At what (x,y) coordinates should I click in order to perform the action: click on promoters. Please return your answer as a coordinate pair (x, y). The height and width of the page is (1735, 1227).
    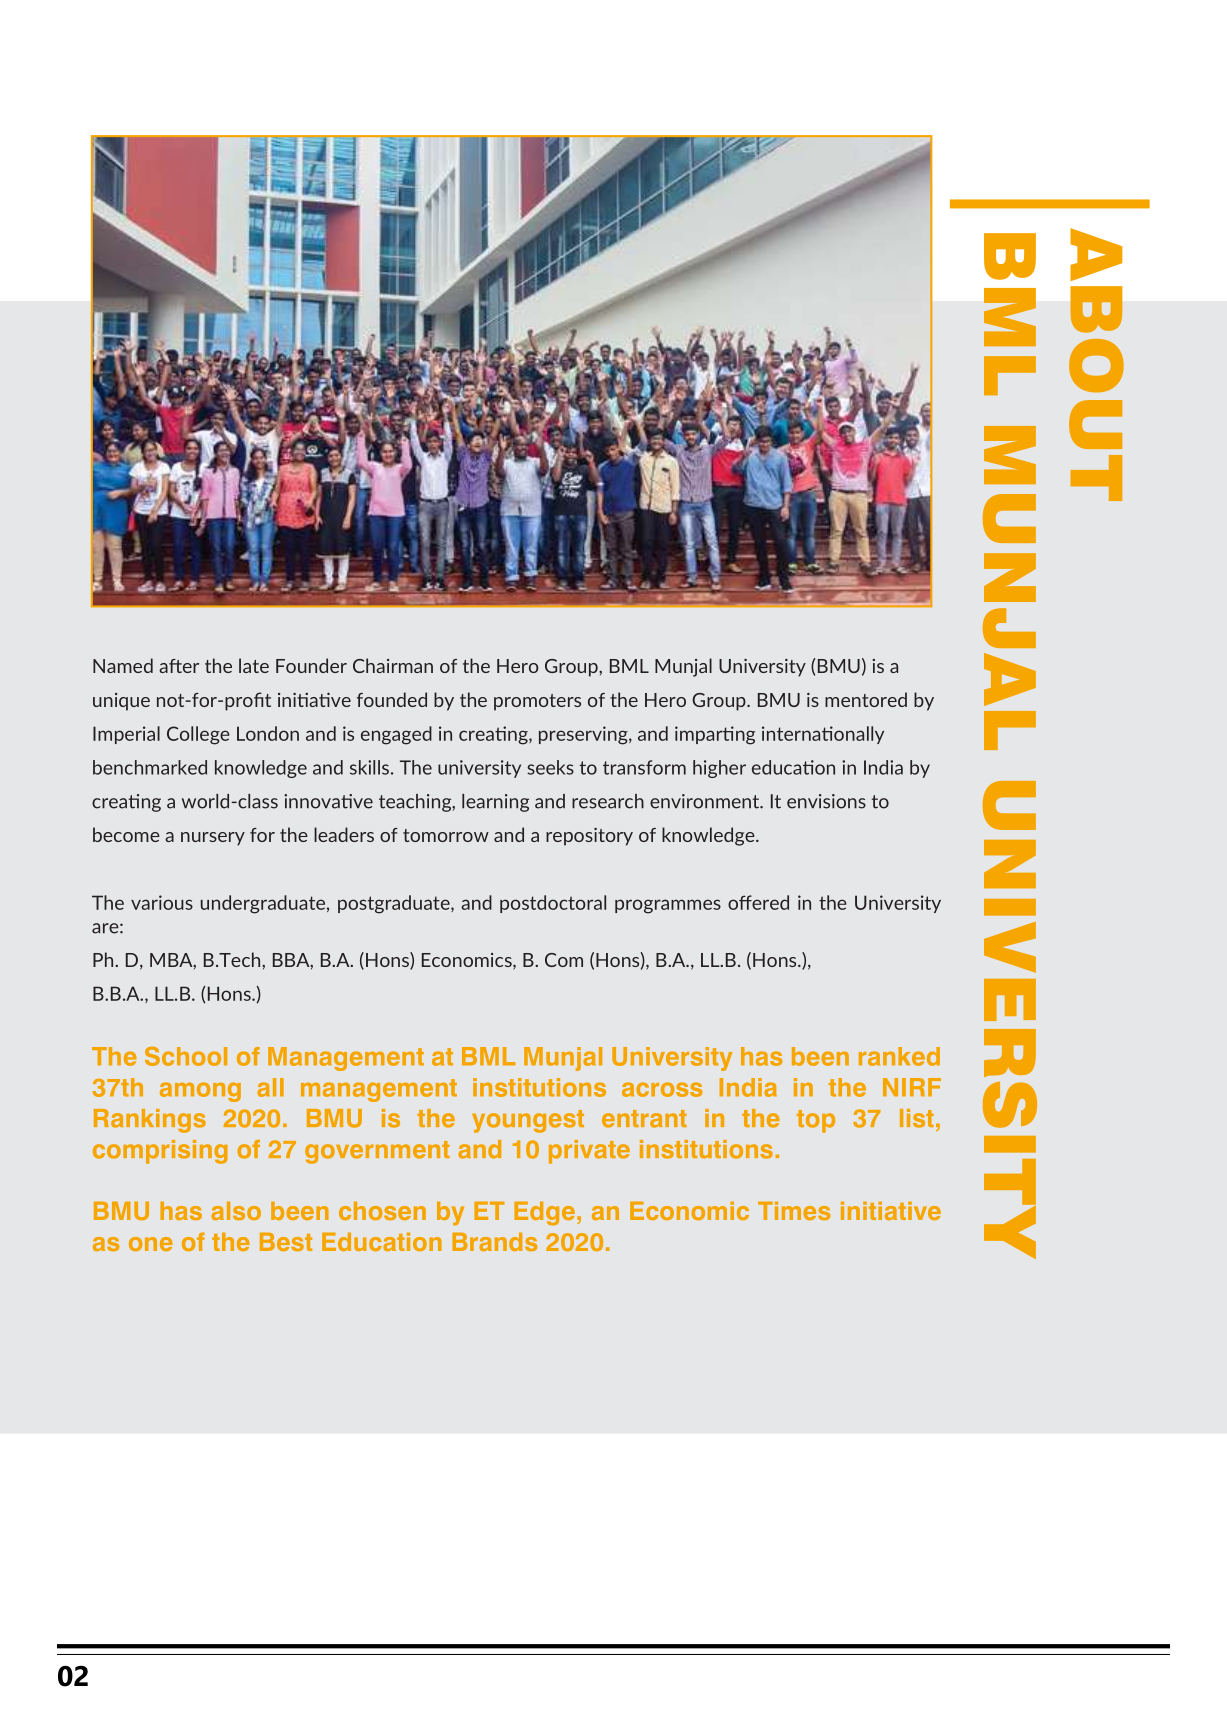
    Looking at the image, I should click on (537, 702).
